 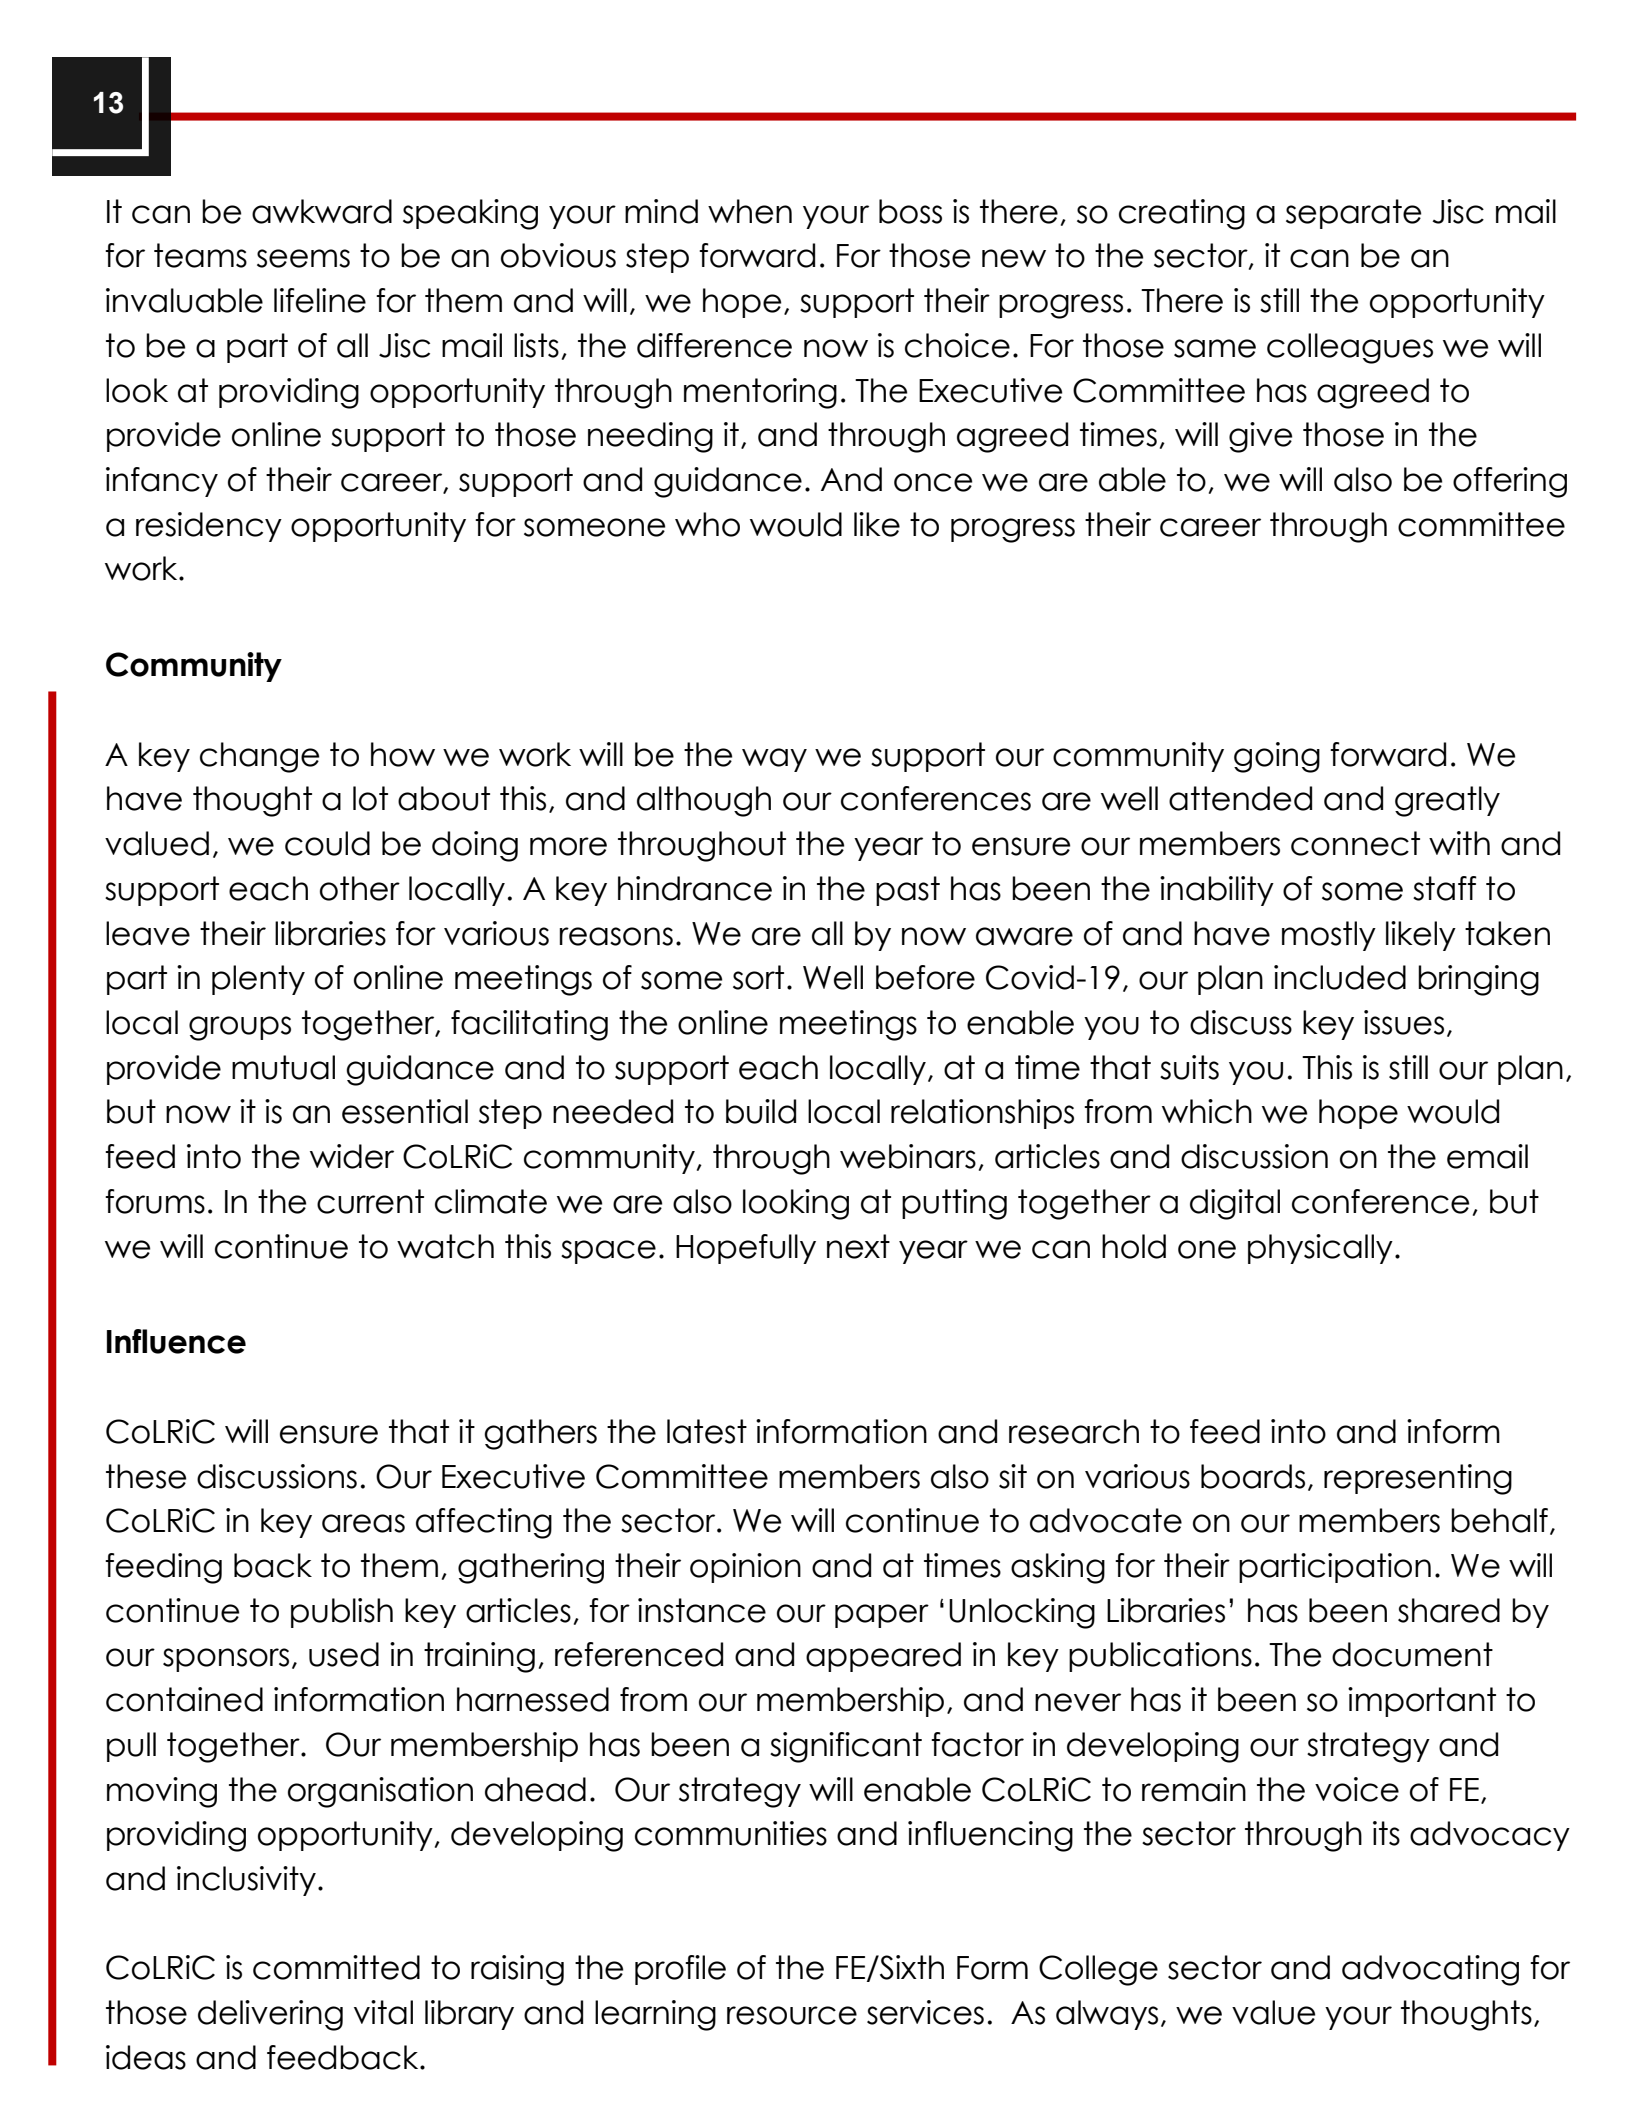 What do you see at coordinates (761, 1111) in the screenshot?
I see `build` at bounding box center [761, 1111].
